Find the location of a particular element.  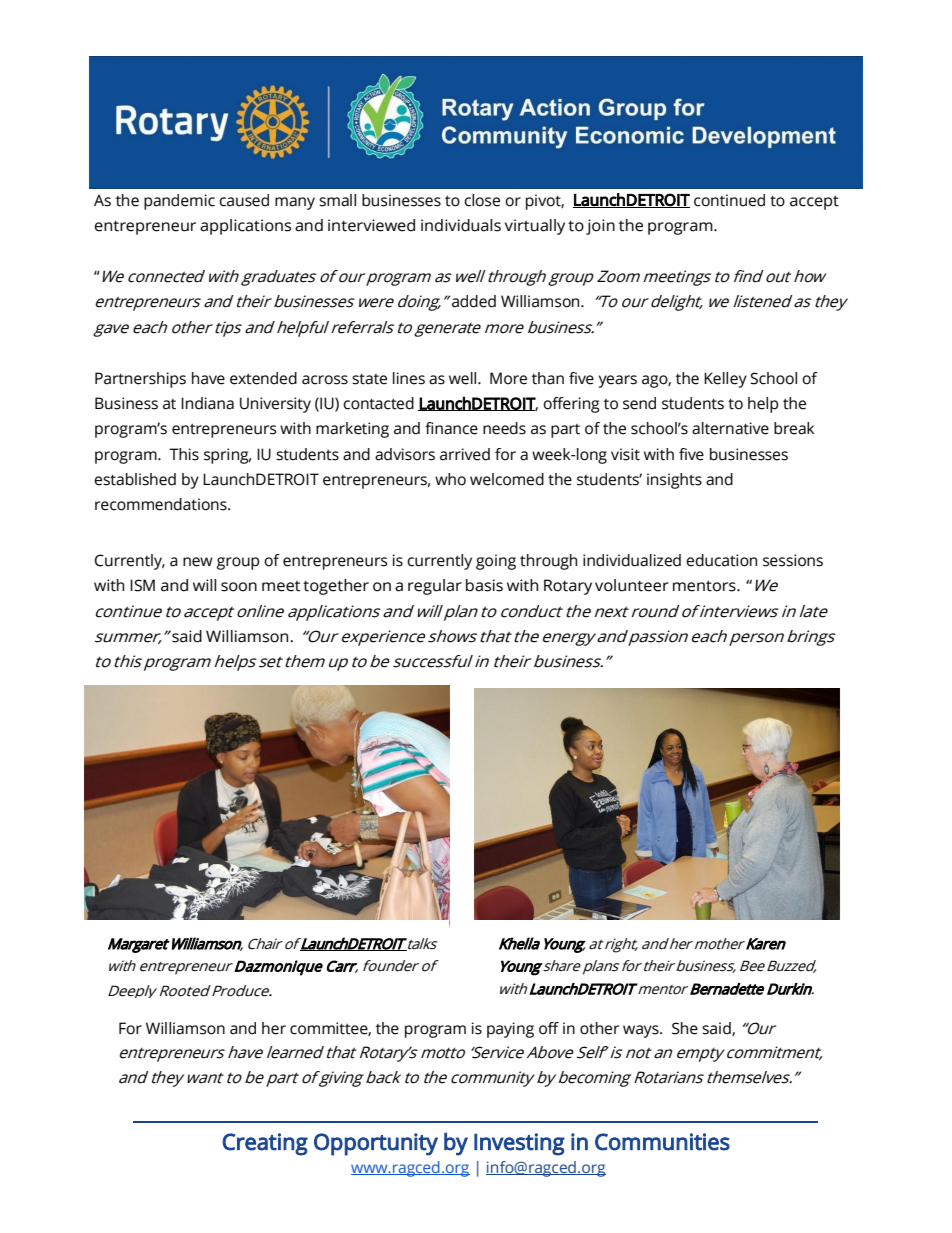

Creating is located at coordinates (265, 1144).
